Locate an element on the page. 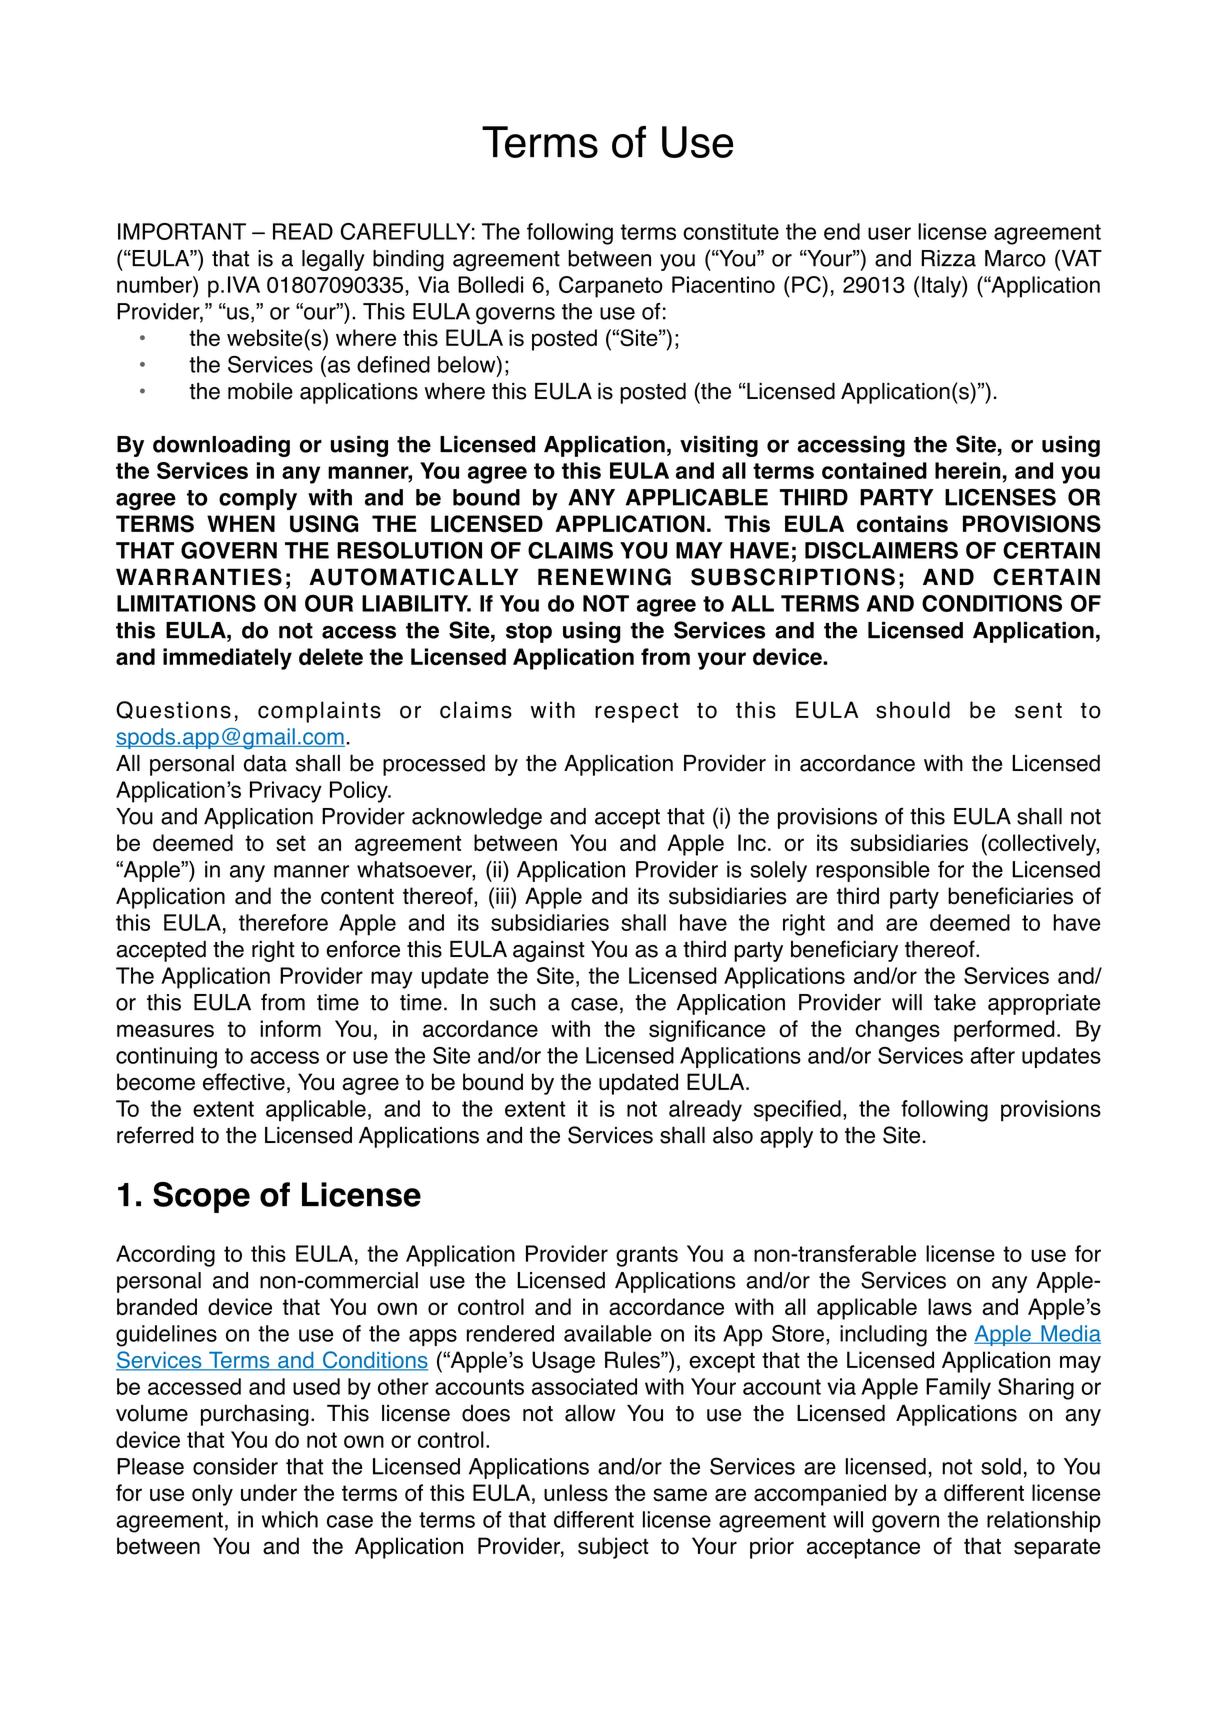  Marco is located at coordinates (1015, 258).
